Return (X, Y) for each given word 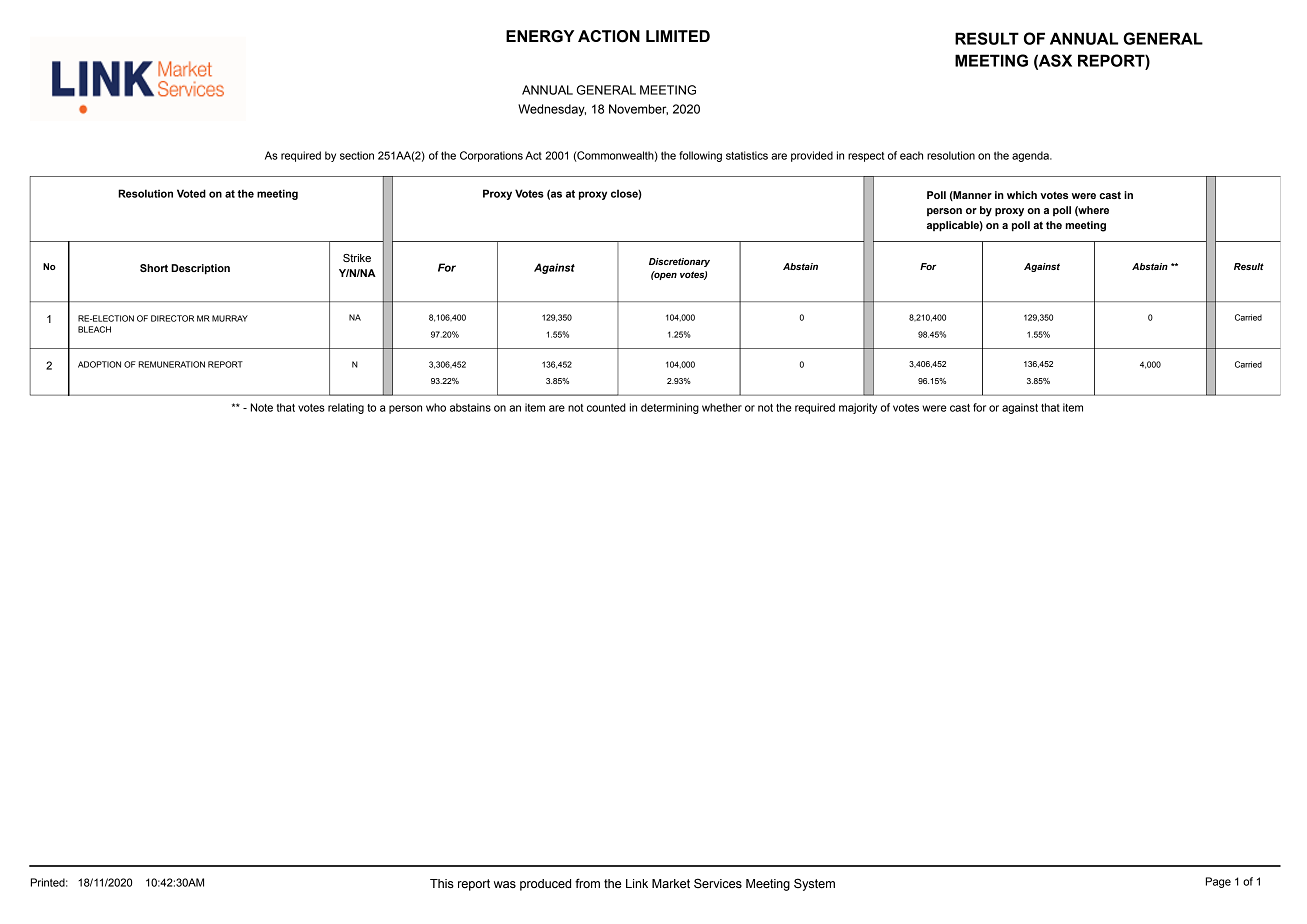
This (442, 883)
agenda (1031, 156)
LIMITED (678, 36)
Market (671, 883)
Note (262, 407)
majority (858, 408)
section (357, 155)
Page (1218, 882)
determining (670, 408)
